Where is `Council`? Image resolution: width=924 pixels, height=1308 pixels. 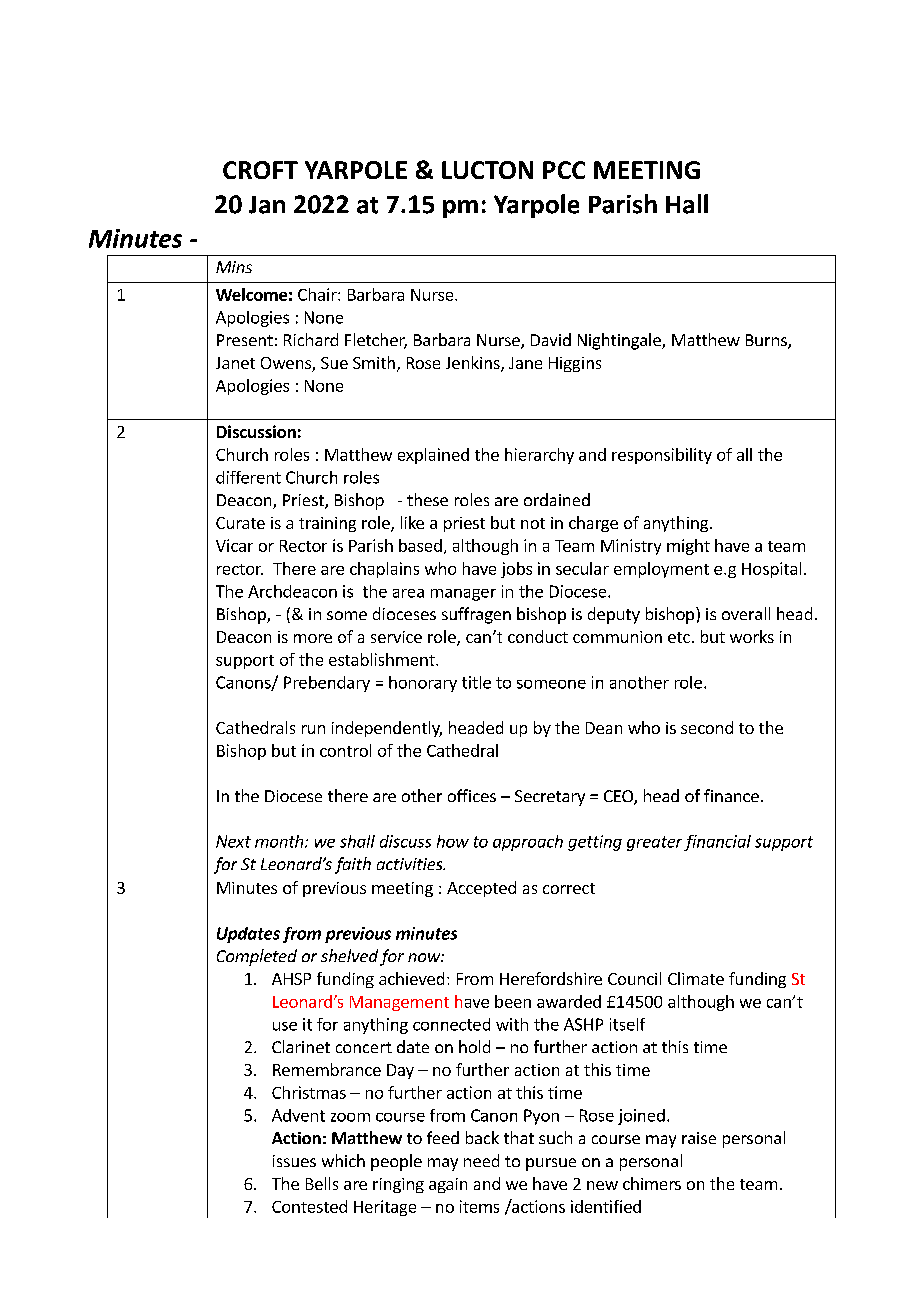
Council is located at coordinates (634, 978).
